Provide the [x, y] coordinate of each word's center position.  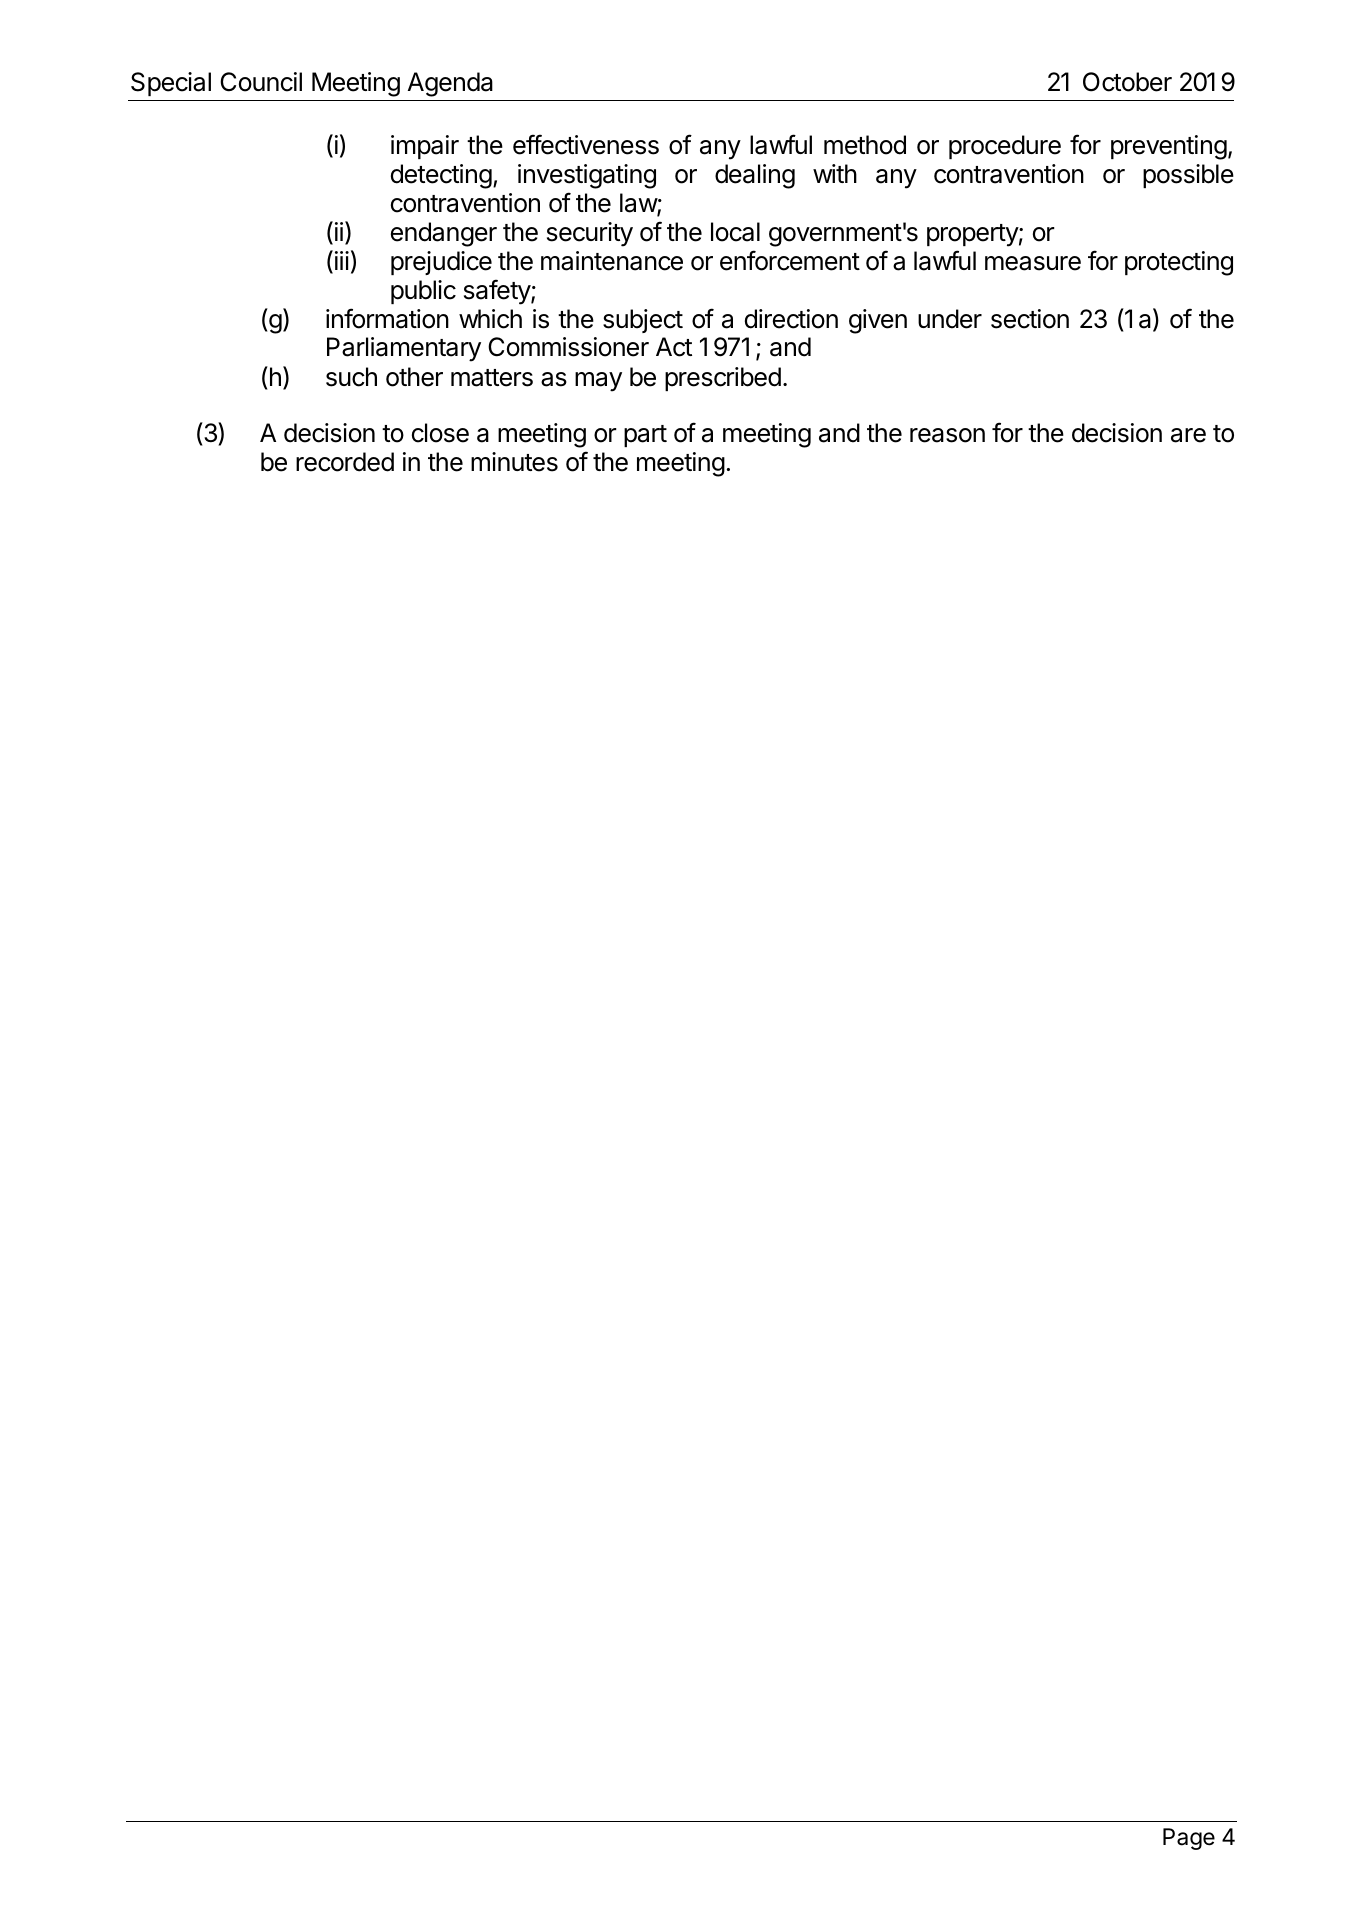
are [1188, 435]
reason [947, 435]
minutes [514, 462]
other [414, 377]
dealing [755, 176]
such [351, 377]
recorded [345, 462]
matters [492, 378]
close [440, 433]
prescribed [723, 379]
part [645, 436]
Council [261, 82]
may [598, 382]
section [1030, 319]
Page [1189, 1839]
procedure [1005, 147]
